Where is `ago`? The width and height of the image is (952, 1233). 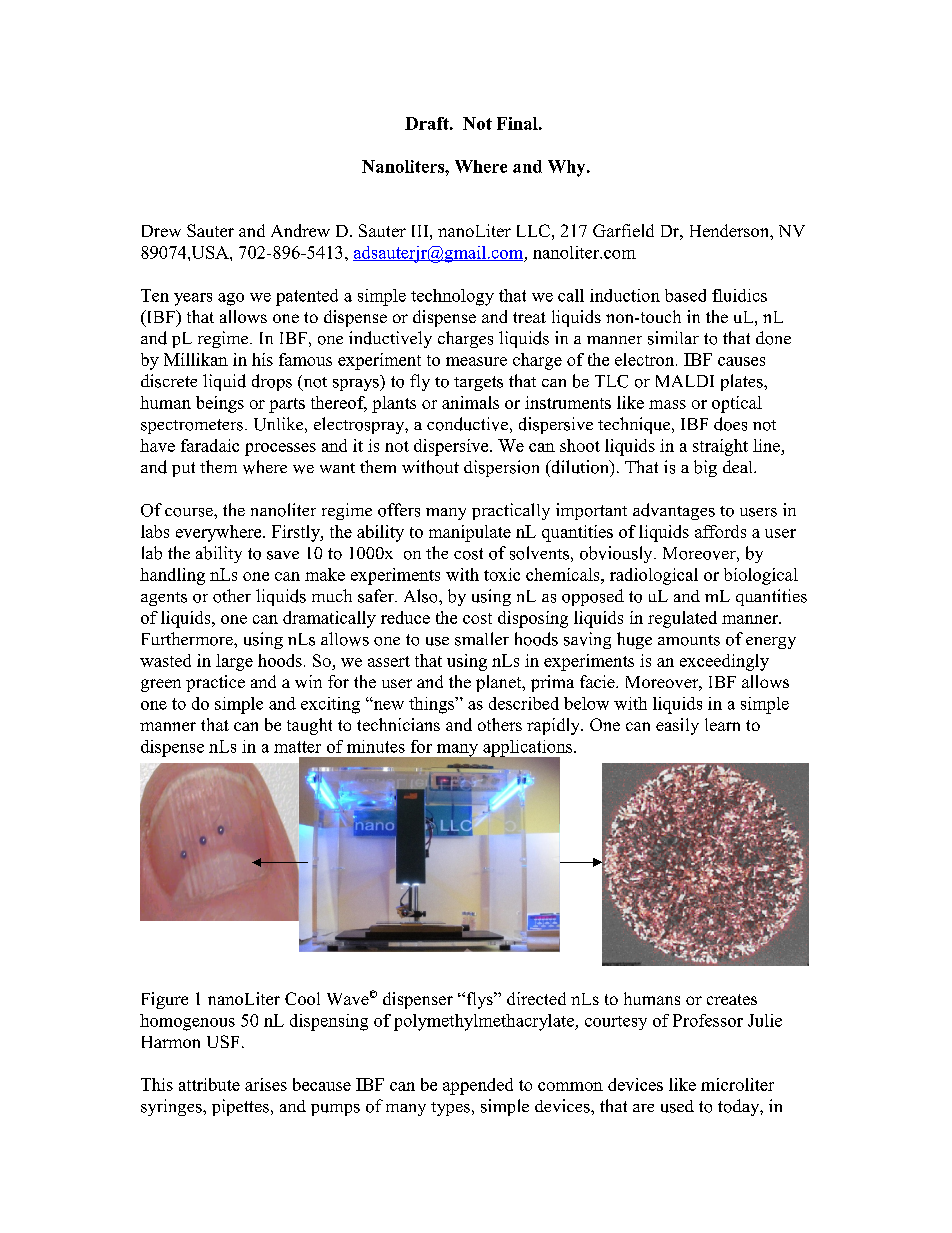
ago is located at coordinates (231, 299).
